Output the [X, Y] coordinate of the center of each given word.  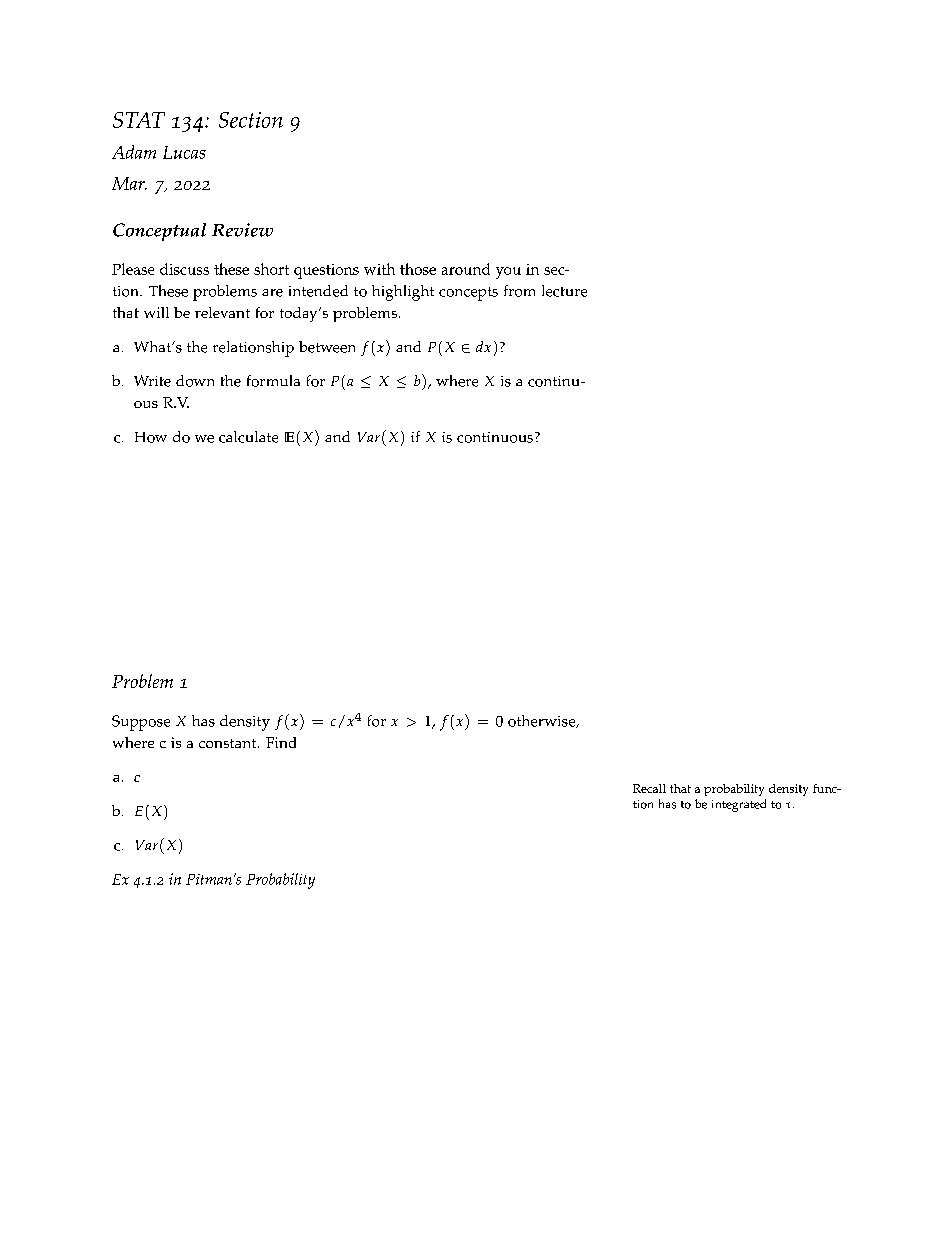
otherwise [543, 721]
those [418, 269]
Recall [649, 788]
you [508, 273]
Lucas [184, 152]
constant [229, 743]
